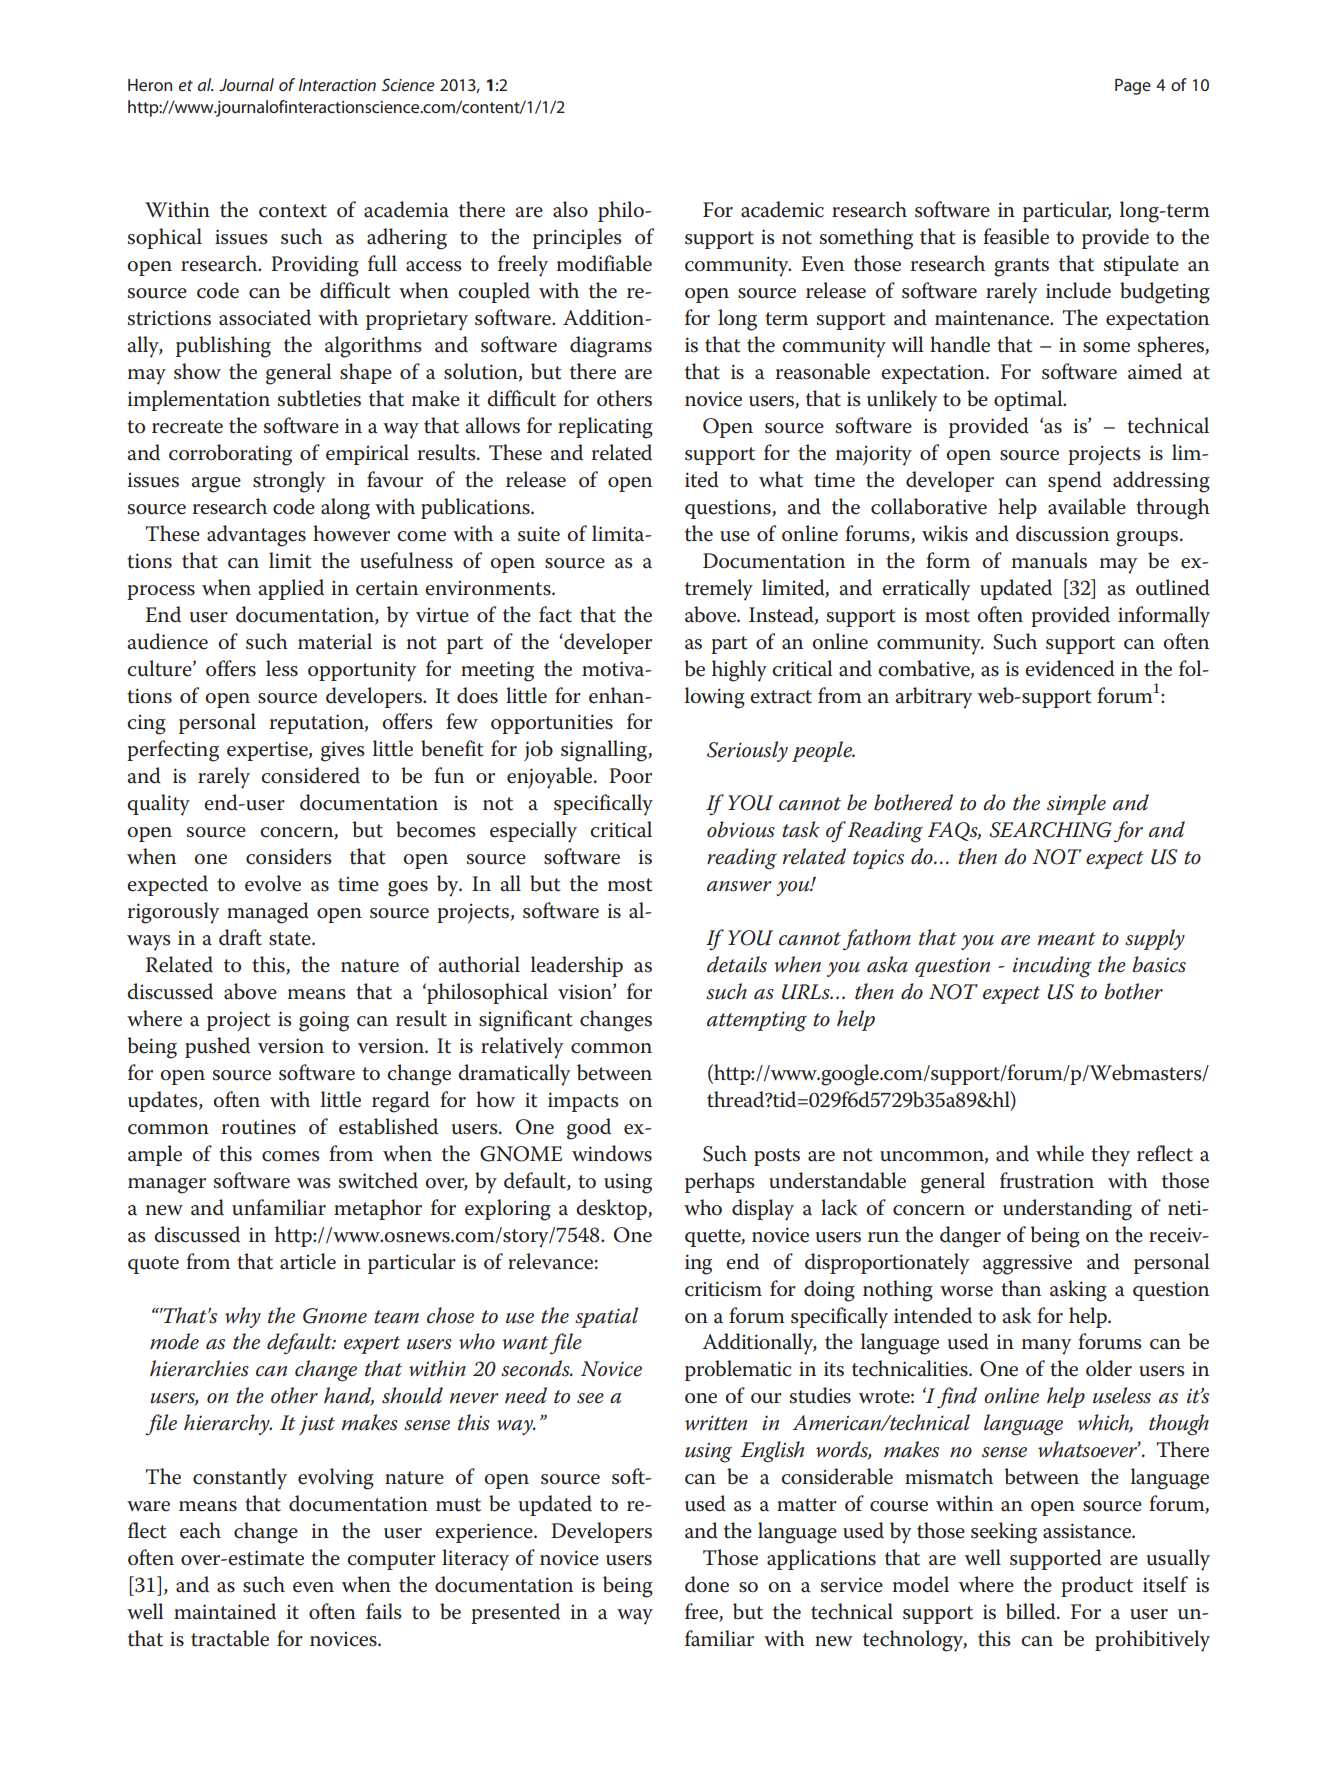 This screenshot has width=1337, height=1783. Describe the element at coordinates (1133, 87) in the screenshot. I see `Page` at that location.
